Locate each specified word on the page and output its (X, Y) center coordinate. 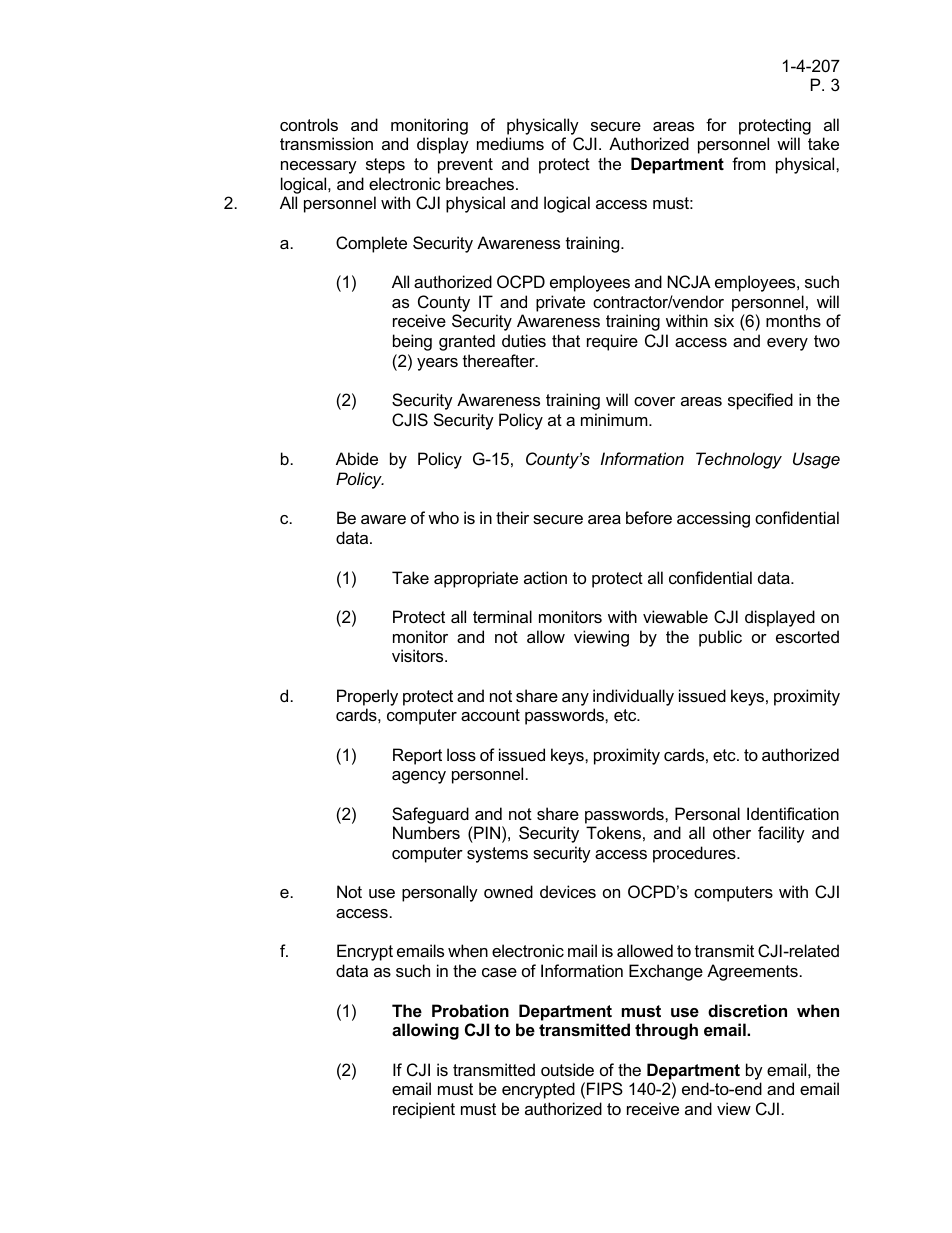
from (749, 163)
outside (567, 1069)
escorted (807, 636)
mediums (510, 143)
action (545, 577)
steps (385, 166)
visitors (419, 655)
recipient (424, 1110)
